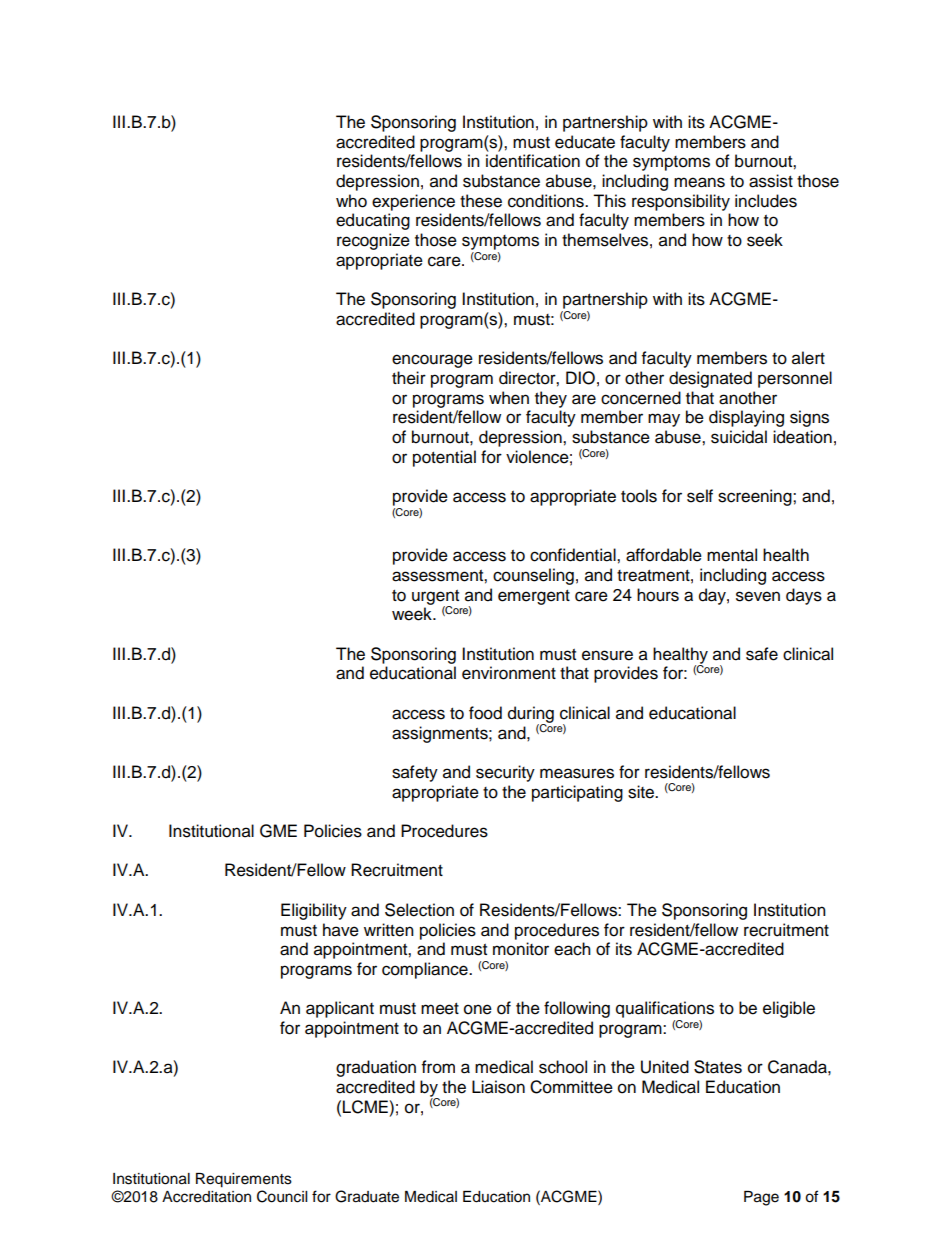  Describe the element at coordinates (409, 378) in the page. I see `their` at that location.
